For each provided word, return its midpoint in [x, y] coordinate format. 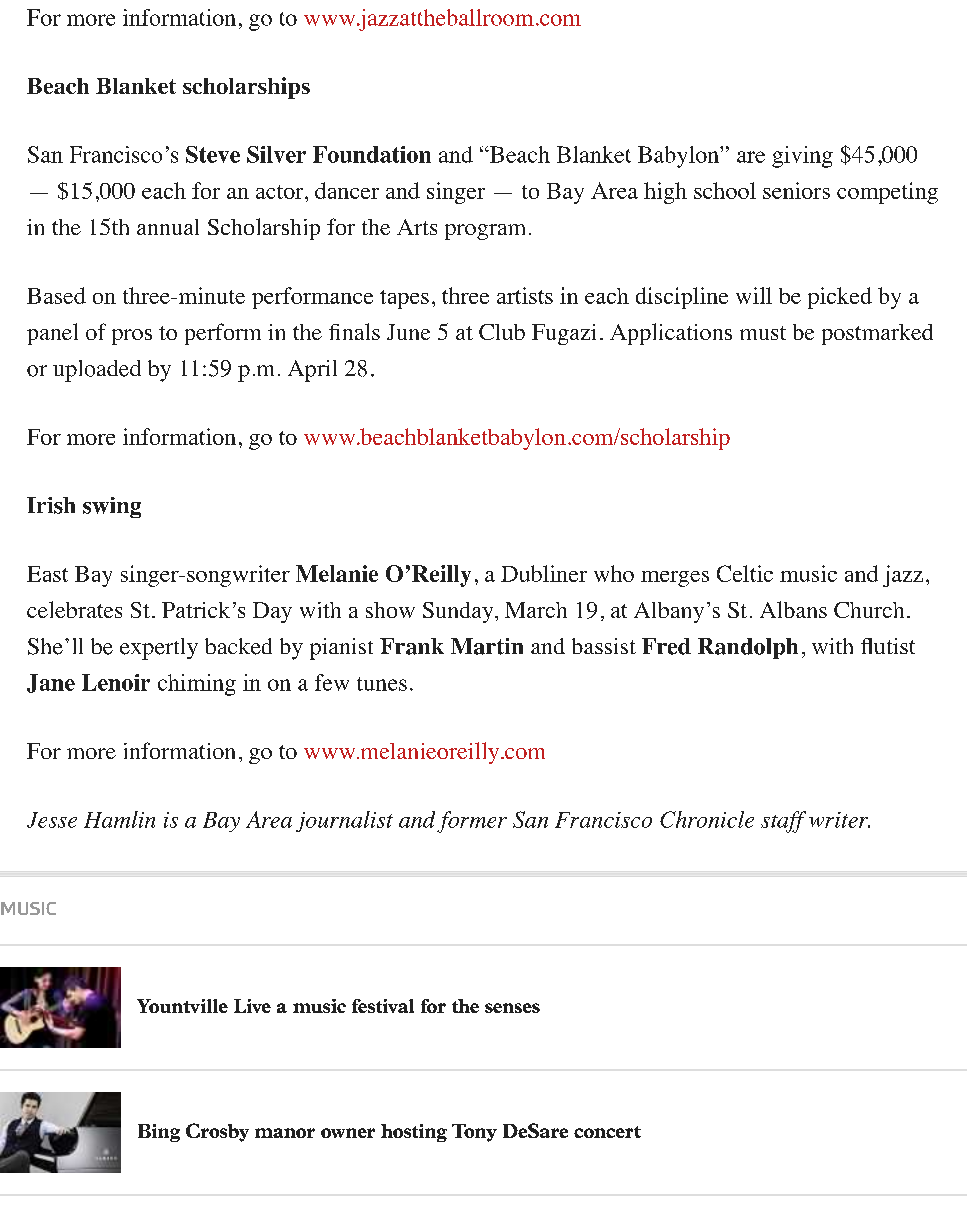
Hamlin [119, 819]
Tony [474, 1133]
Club [502, 332]
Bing [159, 1133]
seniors [796, 190]
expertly [159, 649]
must [763, 333]
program [485, 232]
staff [783, 822]
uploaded [97, 371]
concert [607, 1132]
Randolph [748, 648]
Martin [487, 646]
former [472, 822]
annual [168, 227]
